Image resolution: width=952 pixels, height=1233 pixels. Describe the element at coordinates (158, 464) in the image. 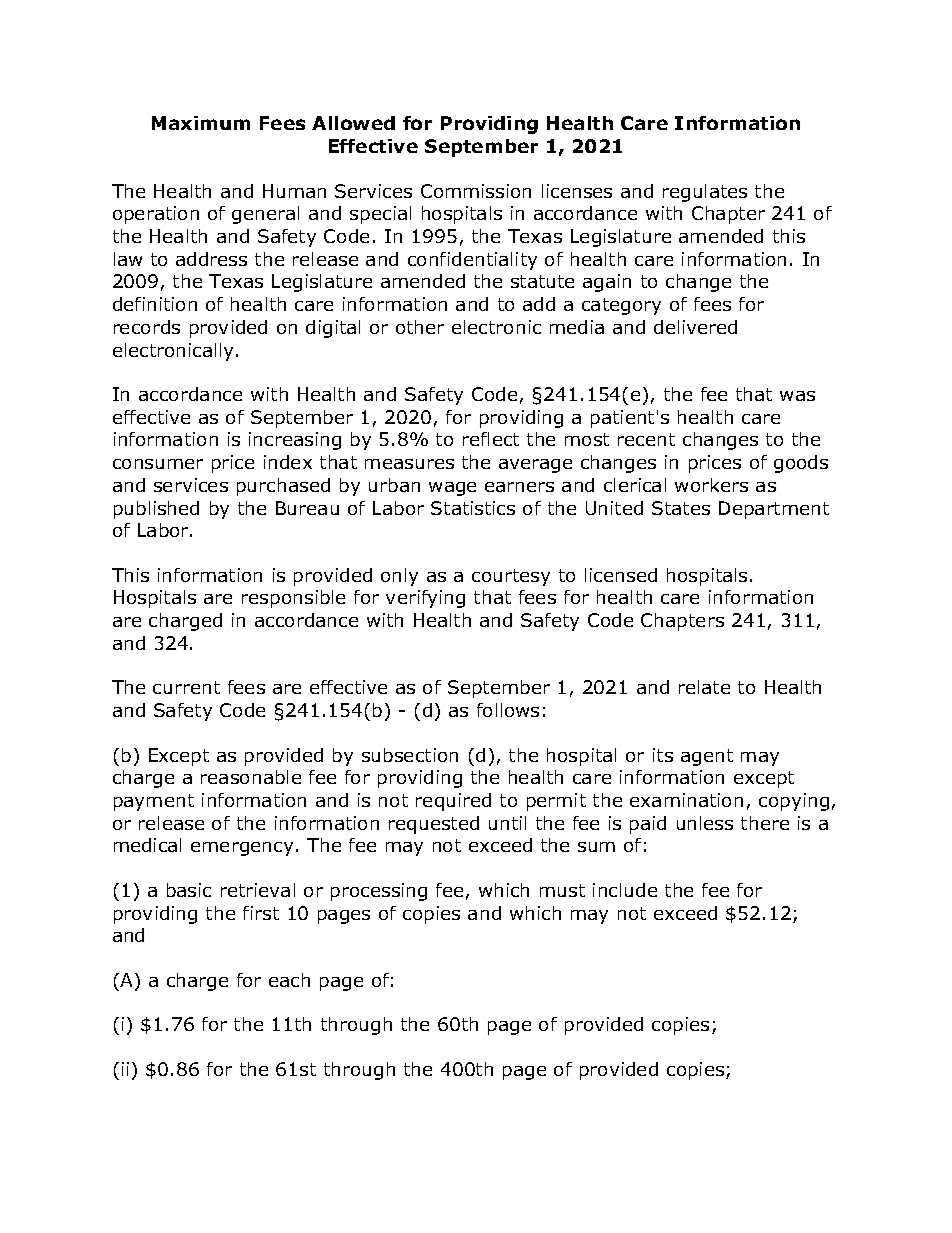

I see `consumer` at that location.
